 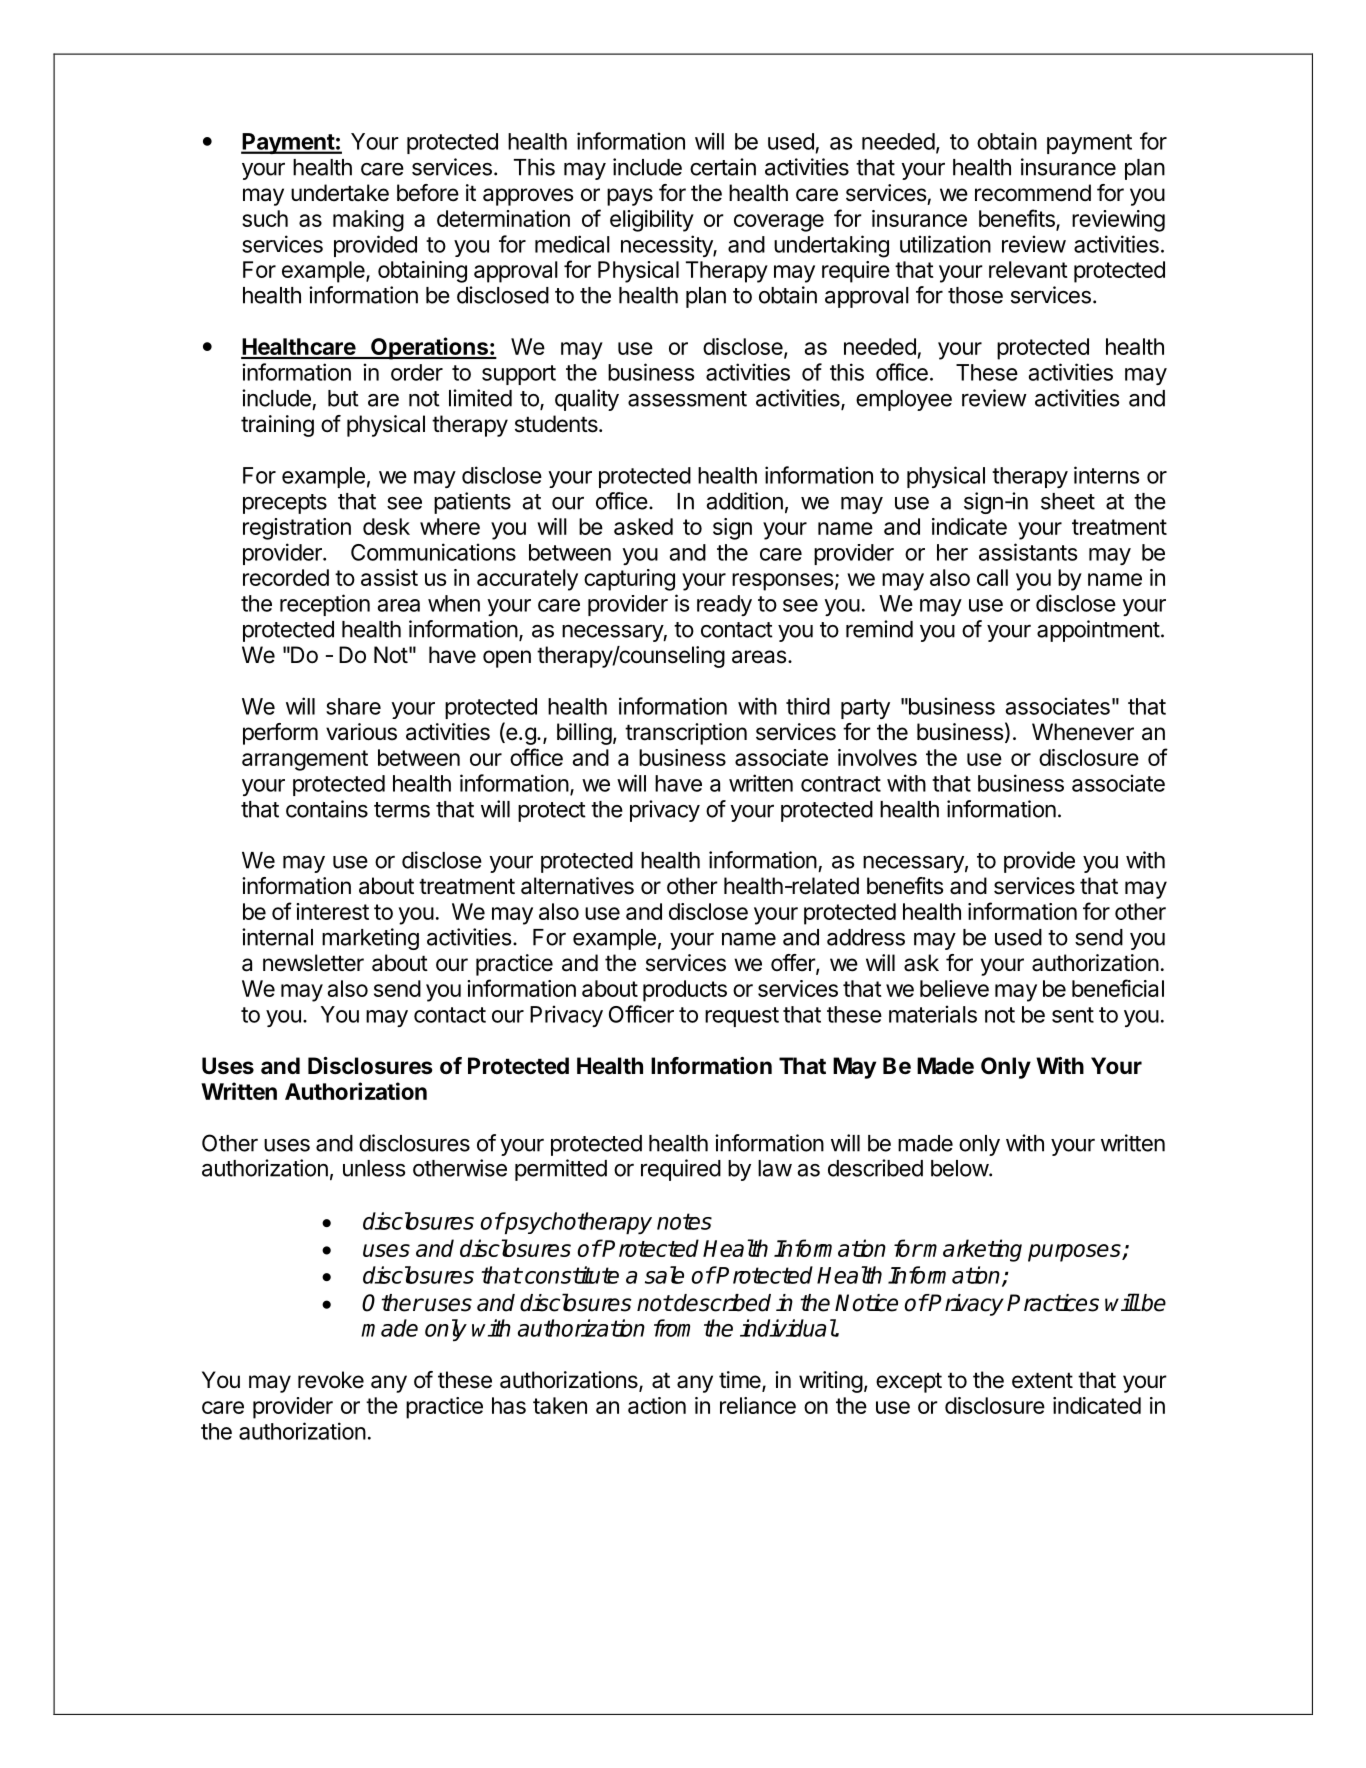 What do you see at coordinates (368, 221) in the screenshot?
I see `making` at bounding box center [368, 221].
